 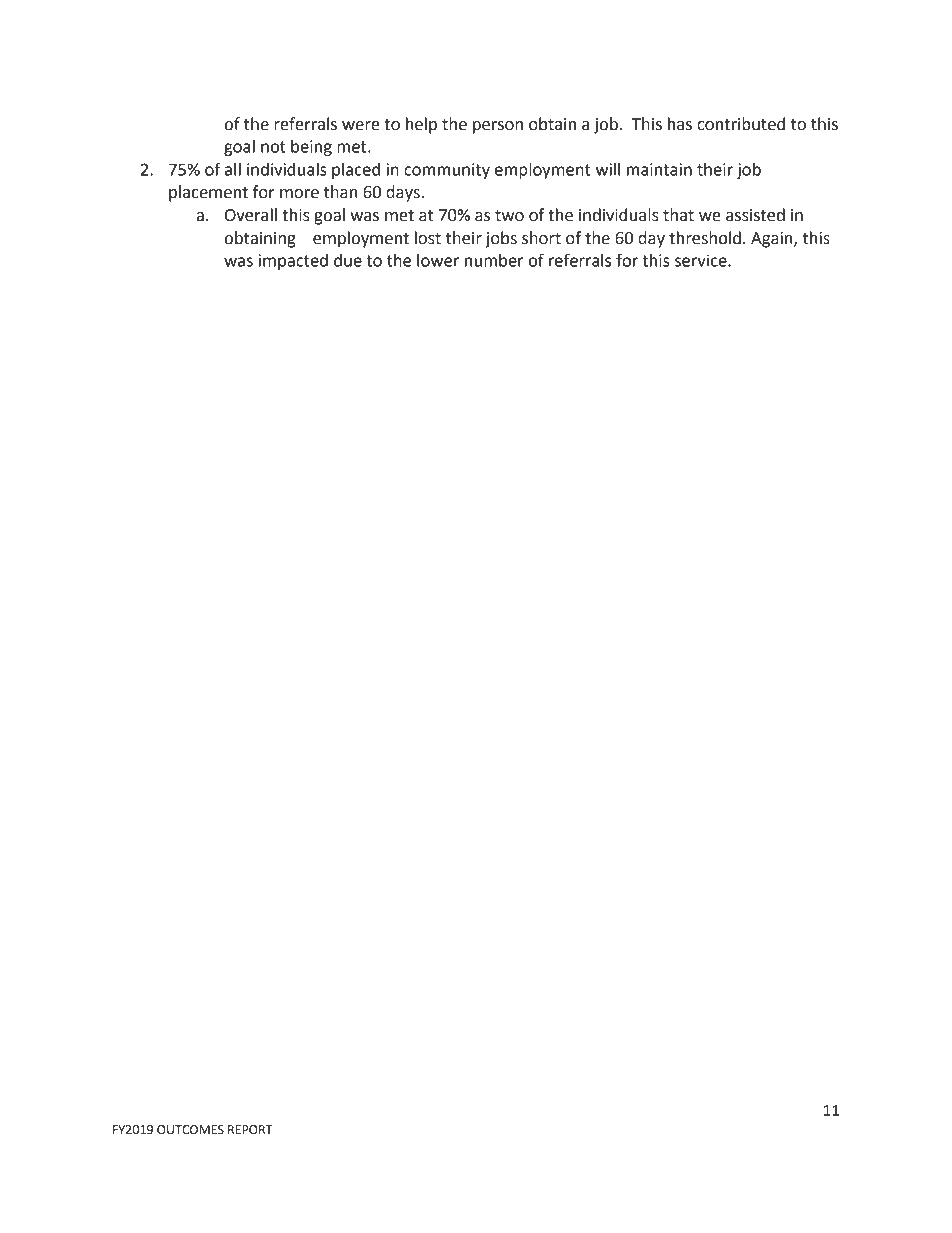 I want to click on person, so click(x=498, y=127).
